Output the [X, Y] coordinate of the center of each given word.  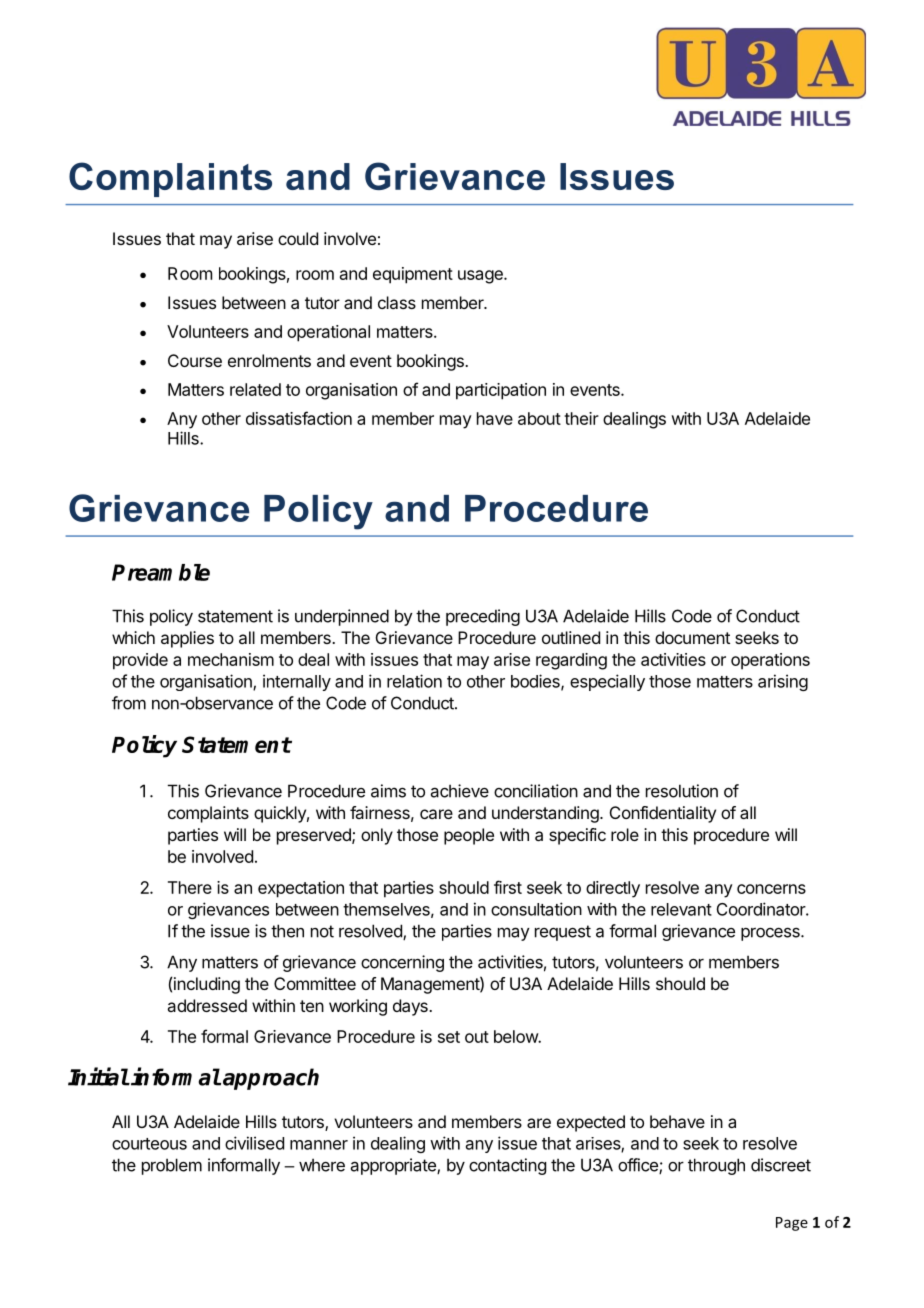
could [298, 238]
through [716, 1166]
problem [172, 1166]
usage [481, 277]
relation [414, 681]
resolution [682, 791]
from [129, 703]
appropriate [394, 1166]
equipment [413, 275]
